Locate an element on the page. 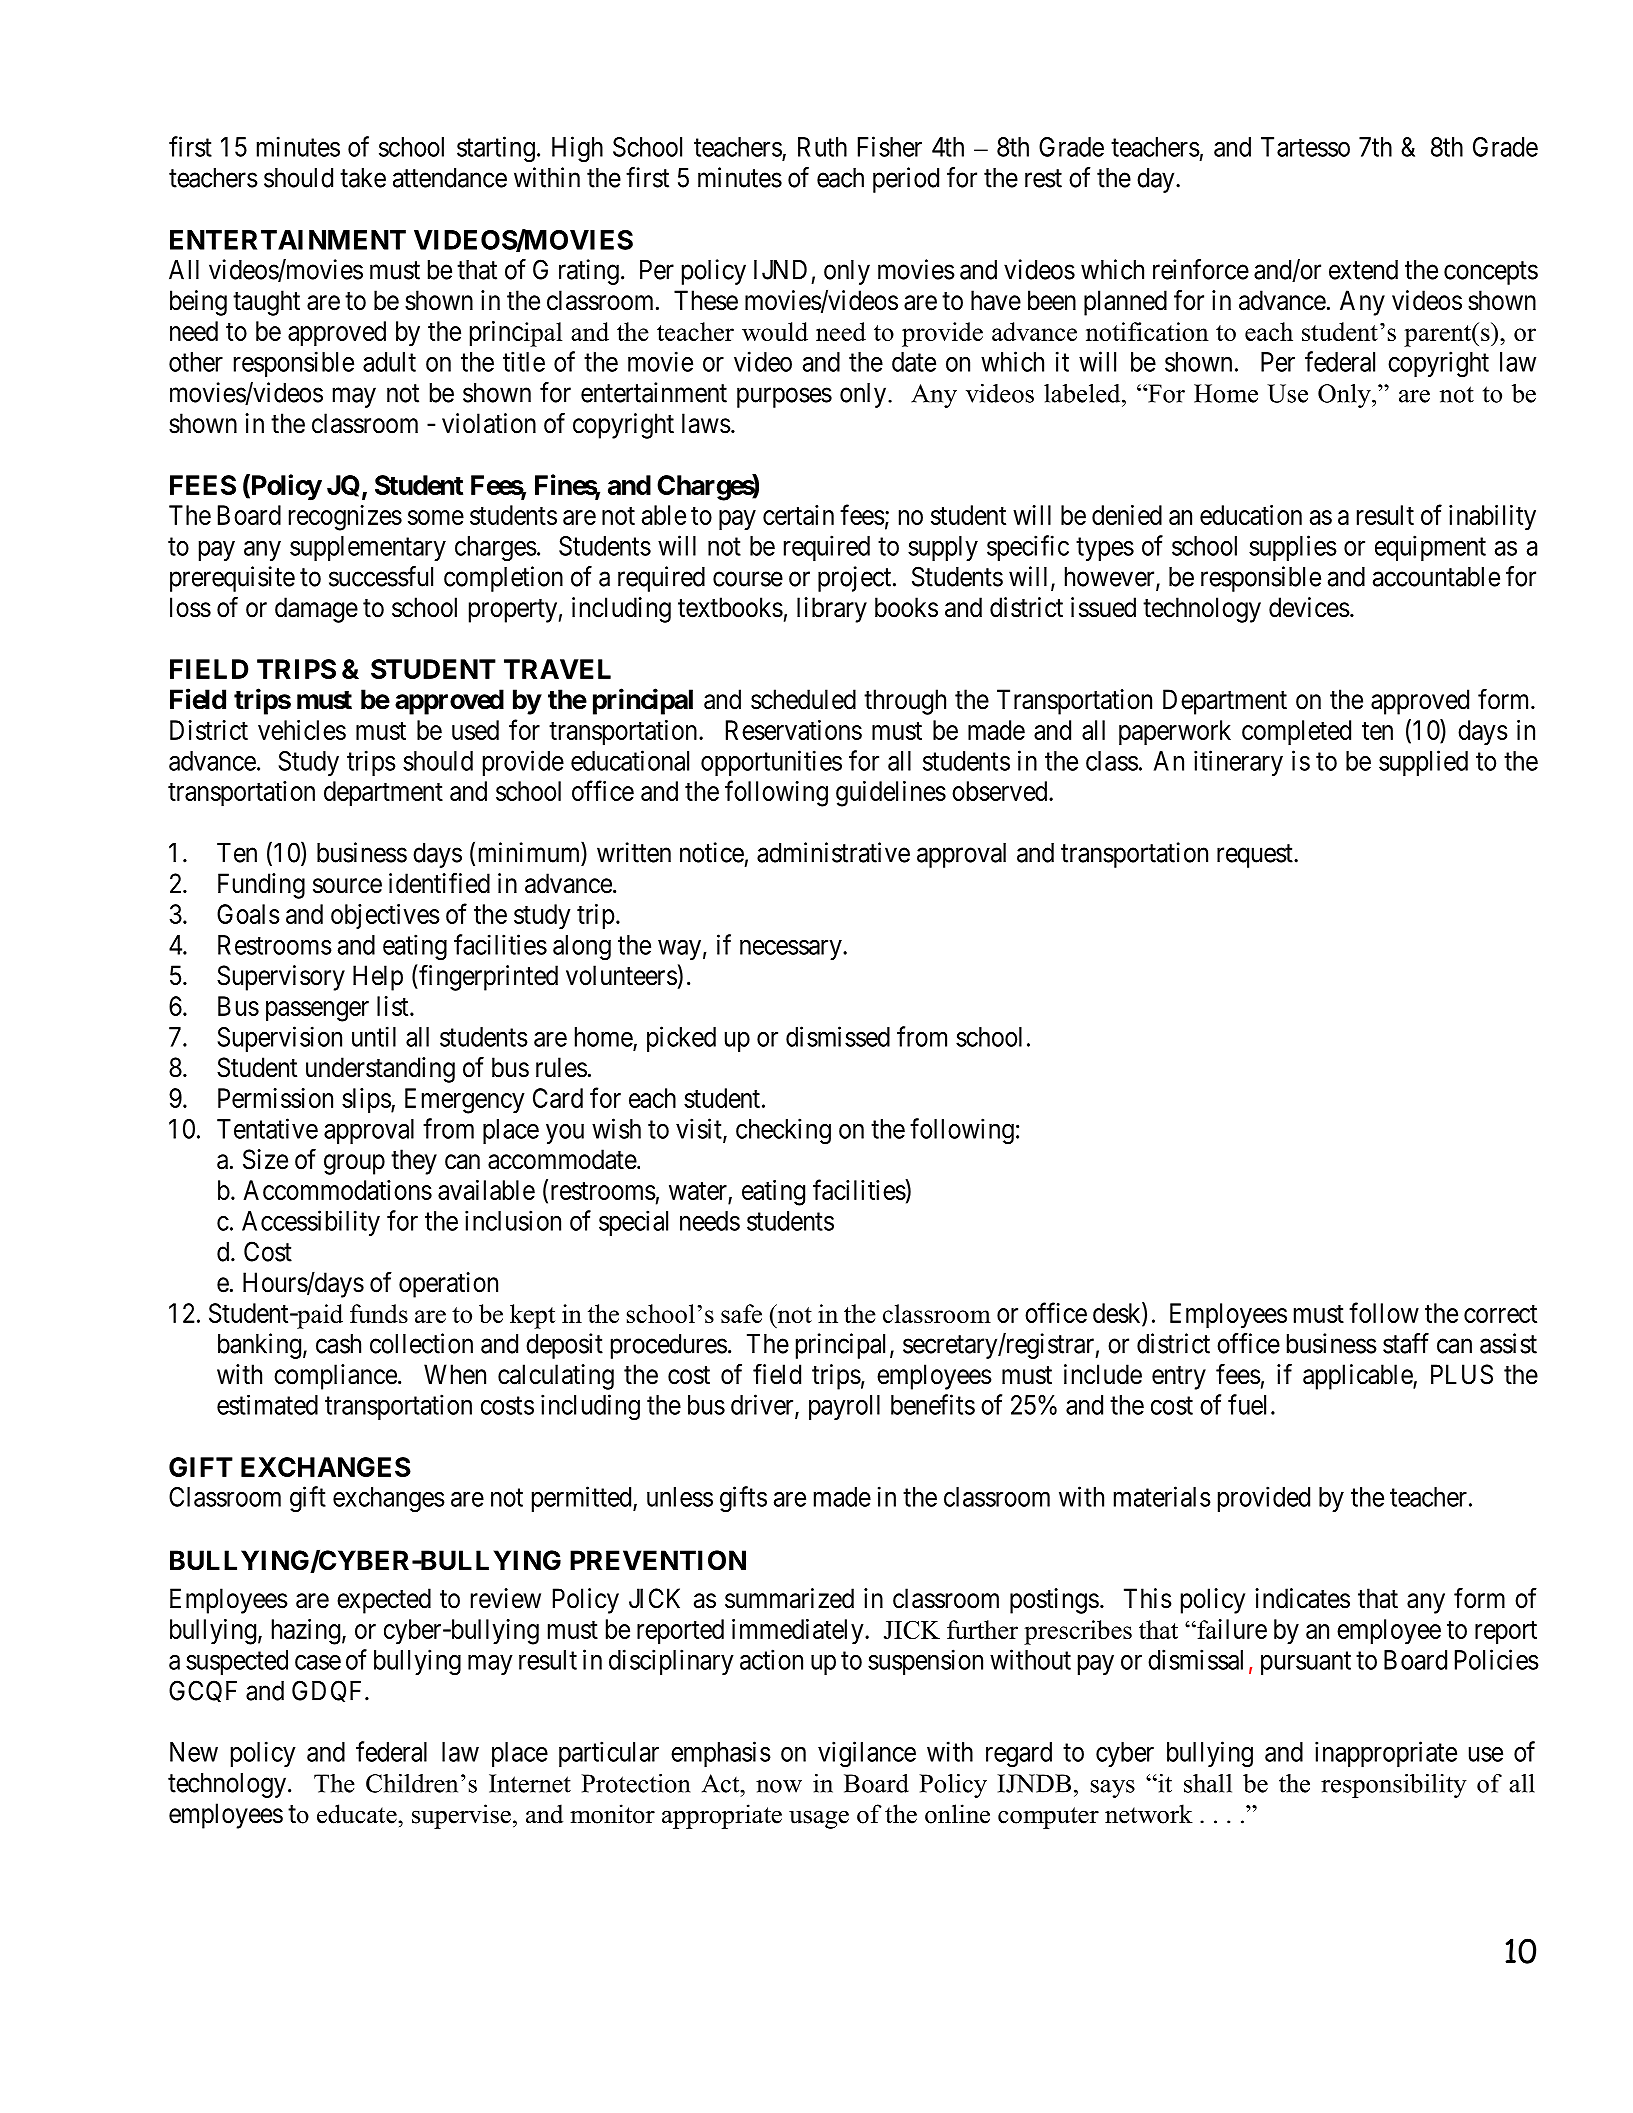  staff is located at coordinates (1406, 1343).
